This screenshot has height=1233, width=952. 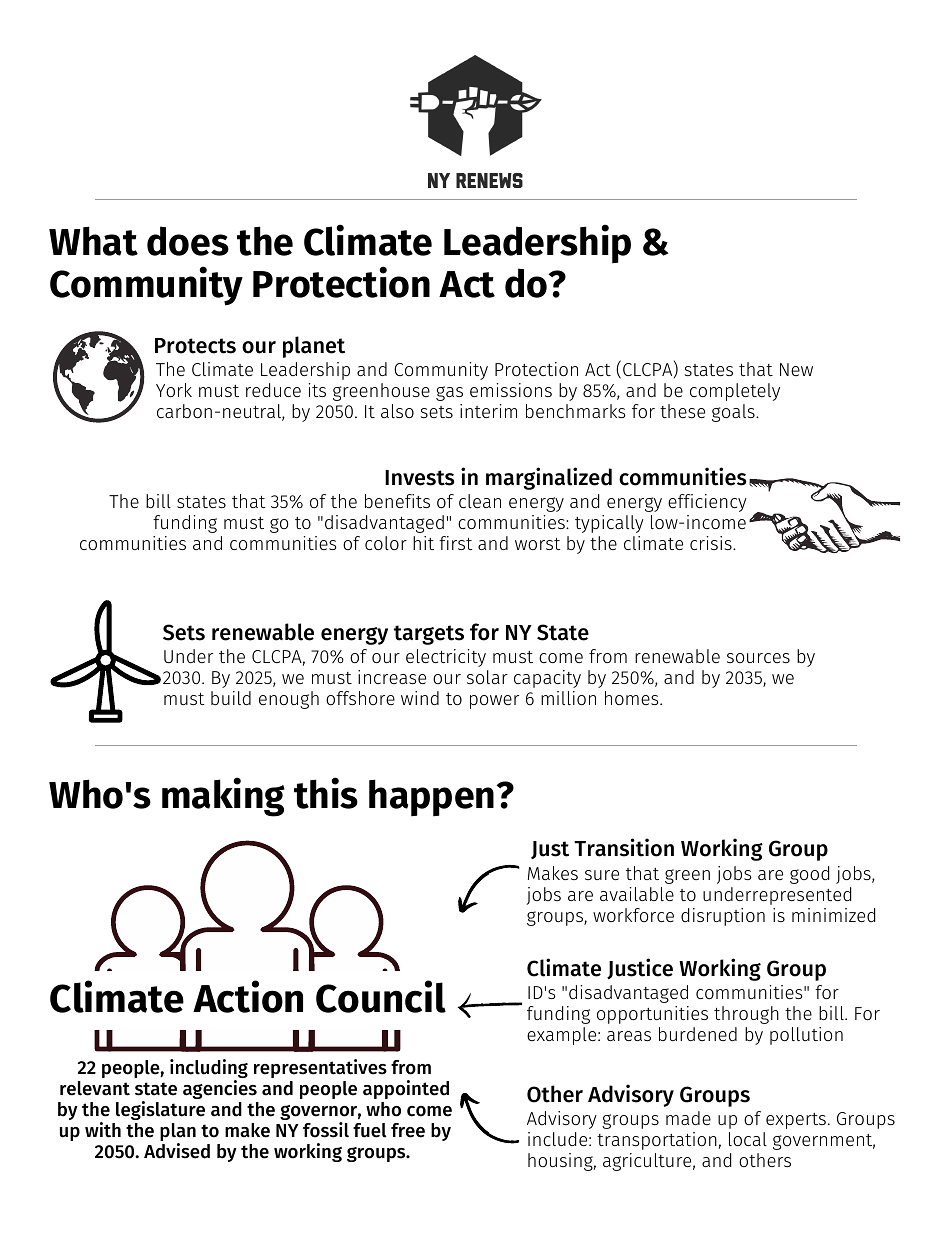 What do you see at coordinates (231, 698) in the screenshot?
I see `build` at bounding box center [231, 698].
